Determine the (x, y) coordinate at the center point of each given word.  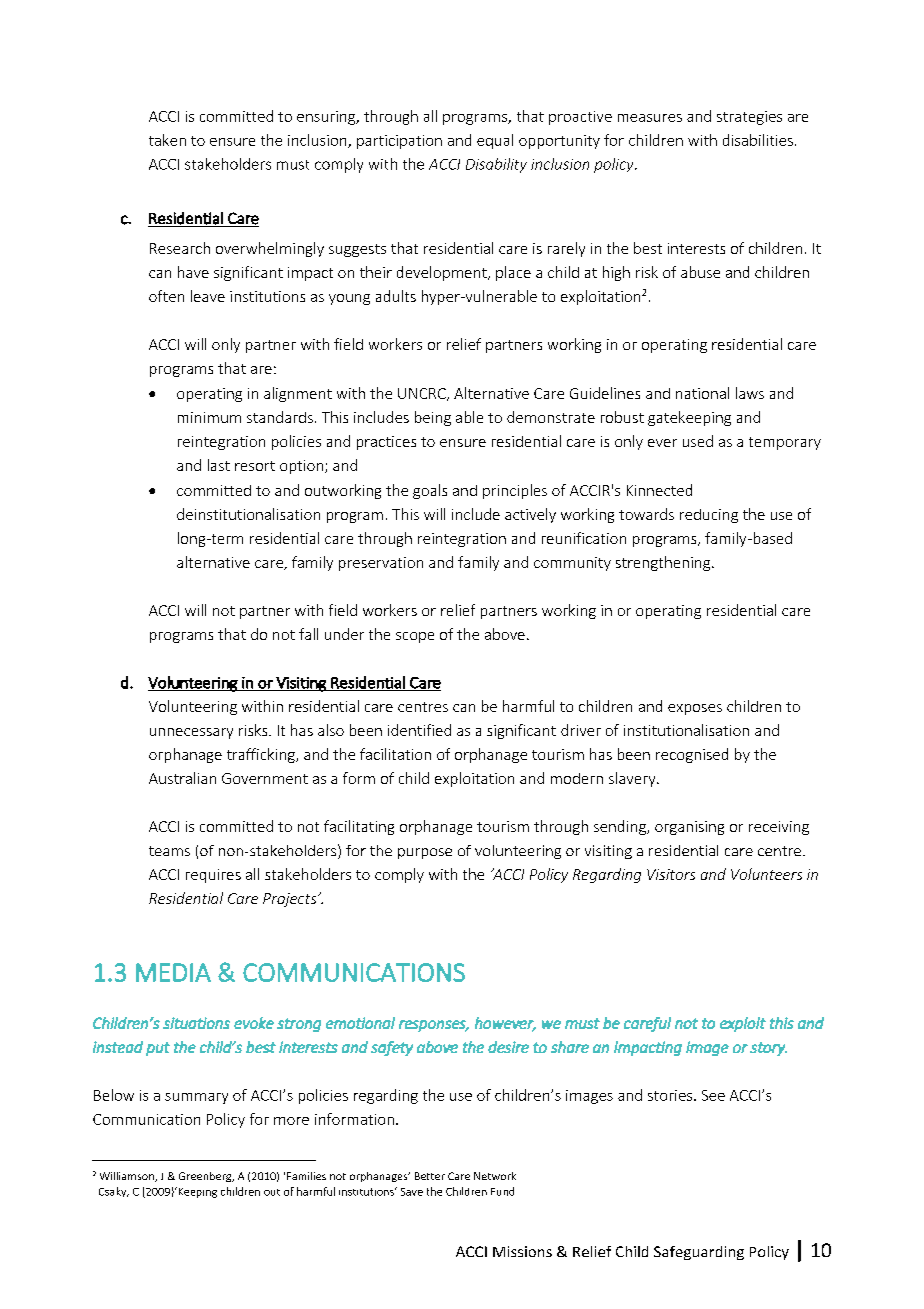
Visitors (671, 874)
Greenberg (206, 1177)
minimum (209, 417)
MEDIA (173, 972)
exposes (695, 709)
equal (495, 141)
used (698, 441)
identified (419, 730)
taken (167, 140)
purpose (425, 853)
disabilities (758, 140)
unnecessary (191, 733)
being (433, 418)
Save (412, 1192)
